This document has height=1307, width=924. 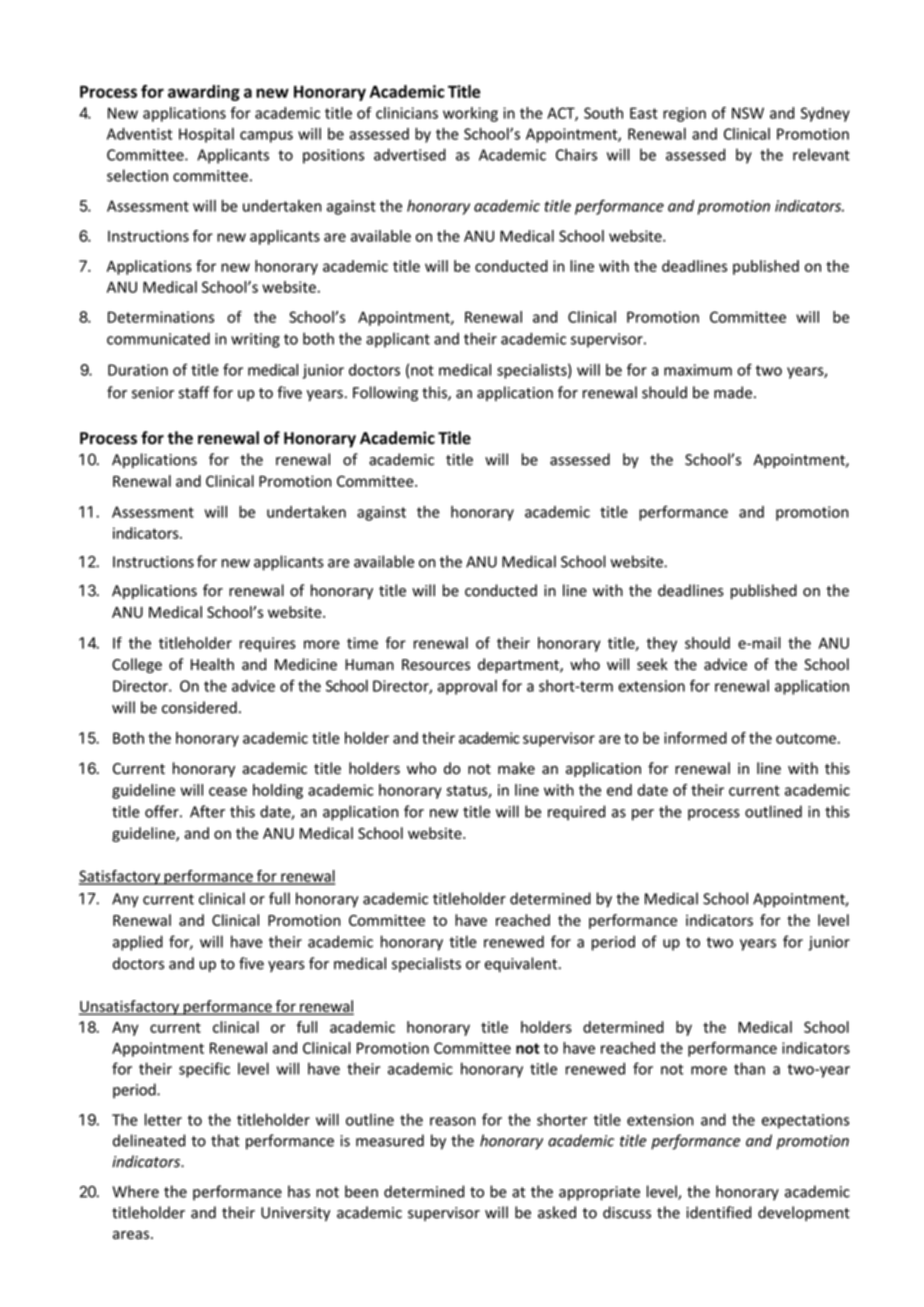 I want to click on that, so click(x=225, y=1140).
